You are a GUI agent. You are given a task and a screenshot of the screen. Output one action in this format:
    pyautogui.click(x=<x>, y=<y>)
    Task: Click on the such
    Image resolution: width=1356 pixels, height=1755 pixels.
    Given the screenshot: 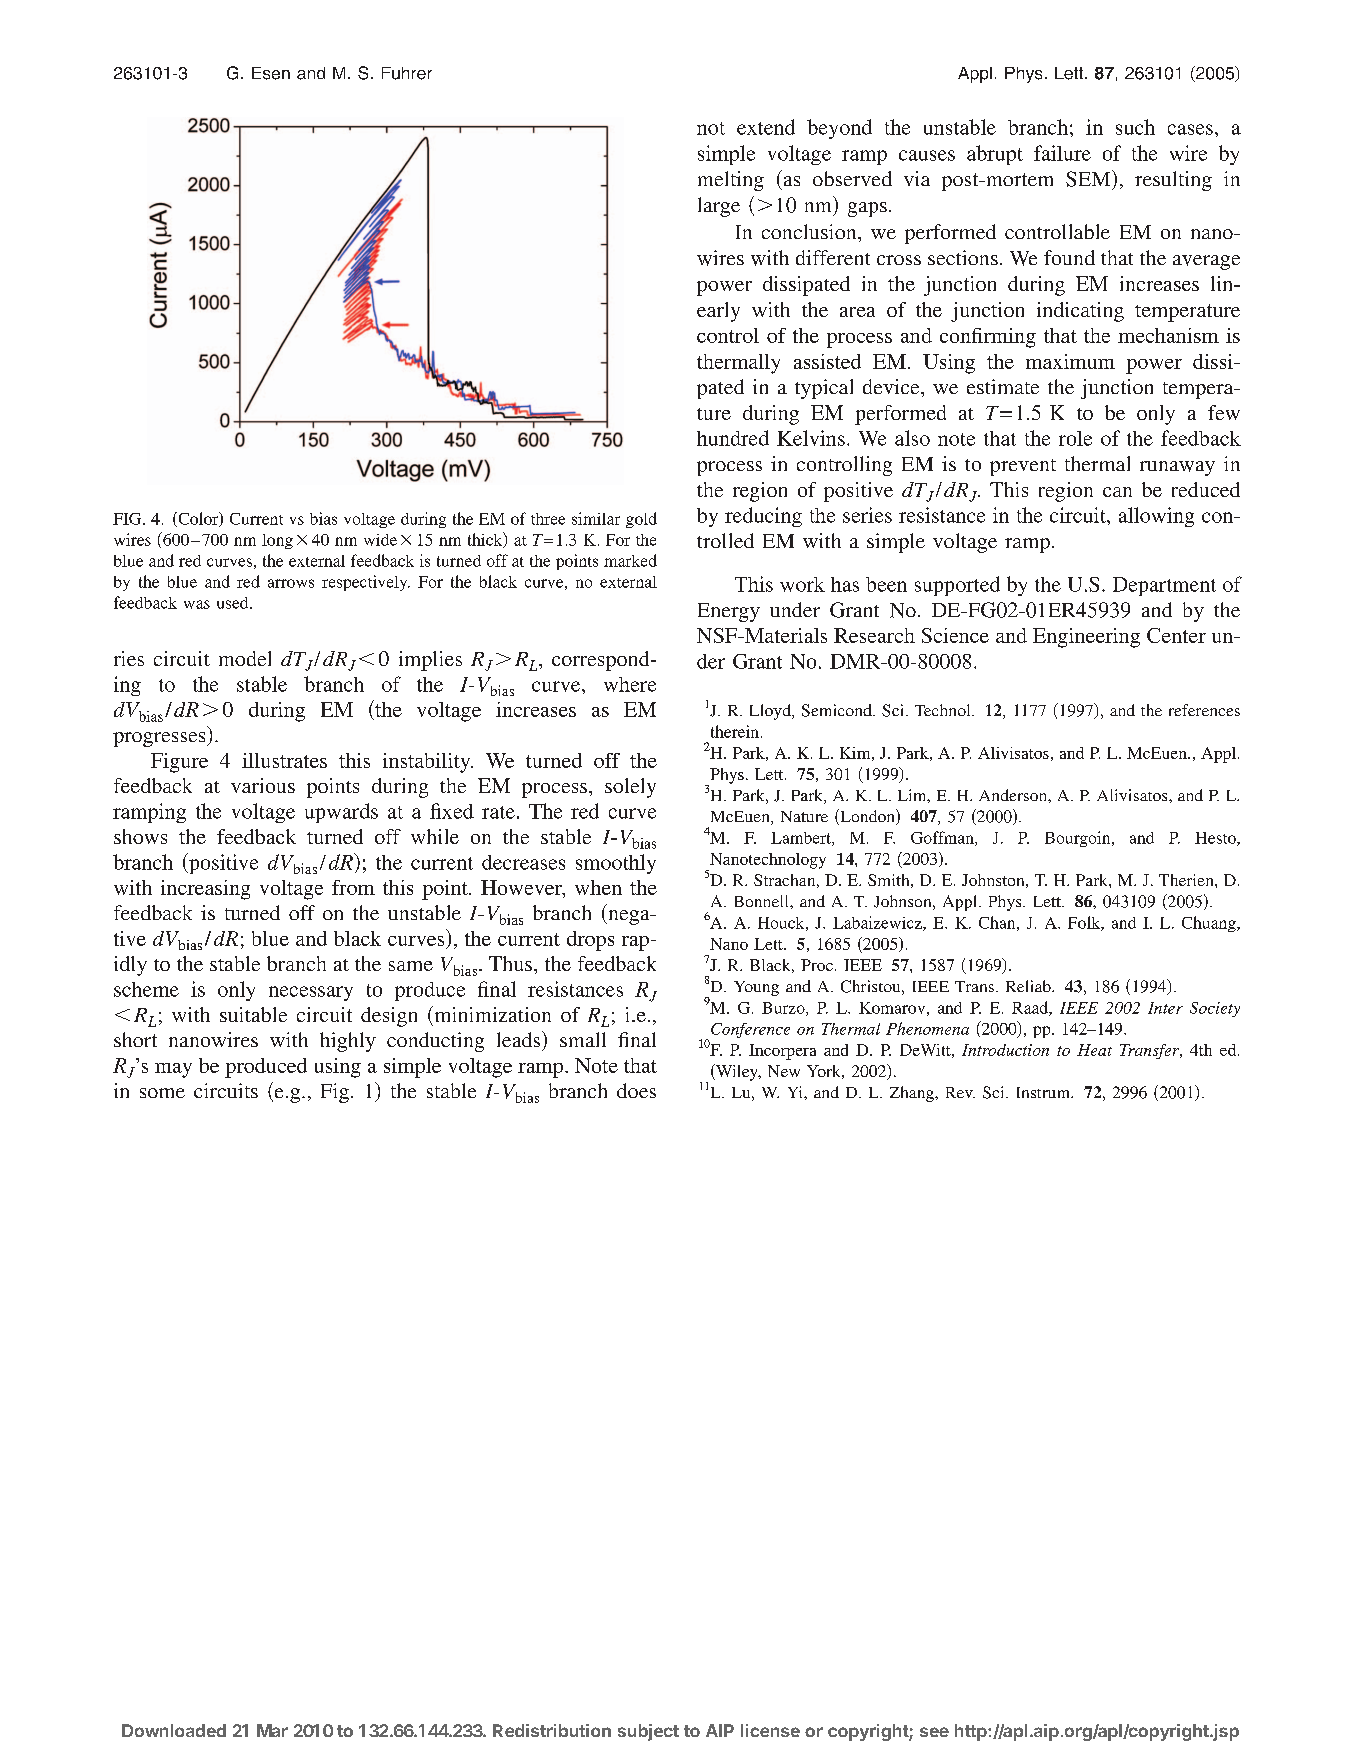 What is the action you would take?
    pyautogui.click(x=1135, y=127)
